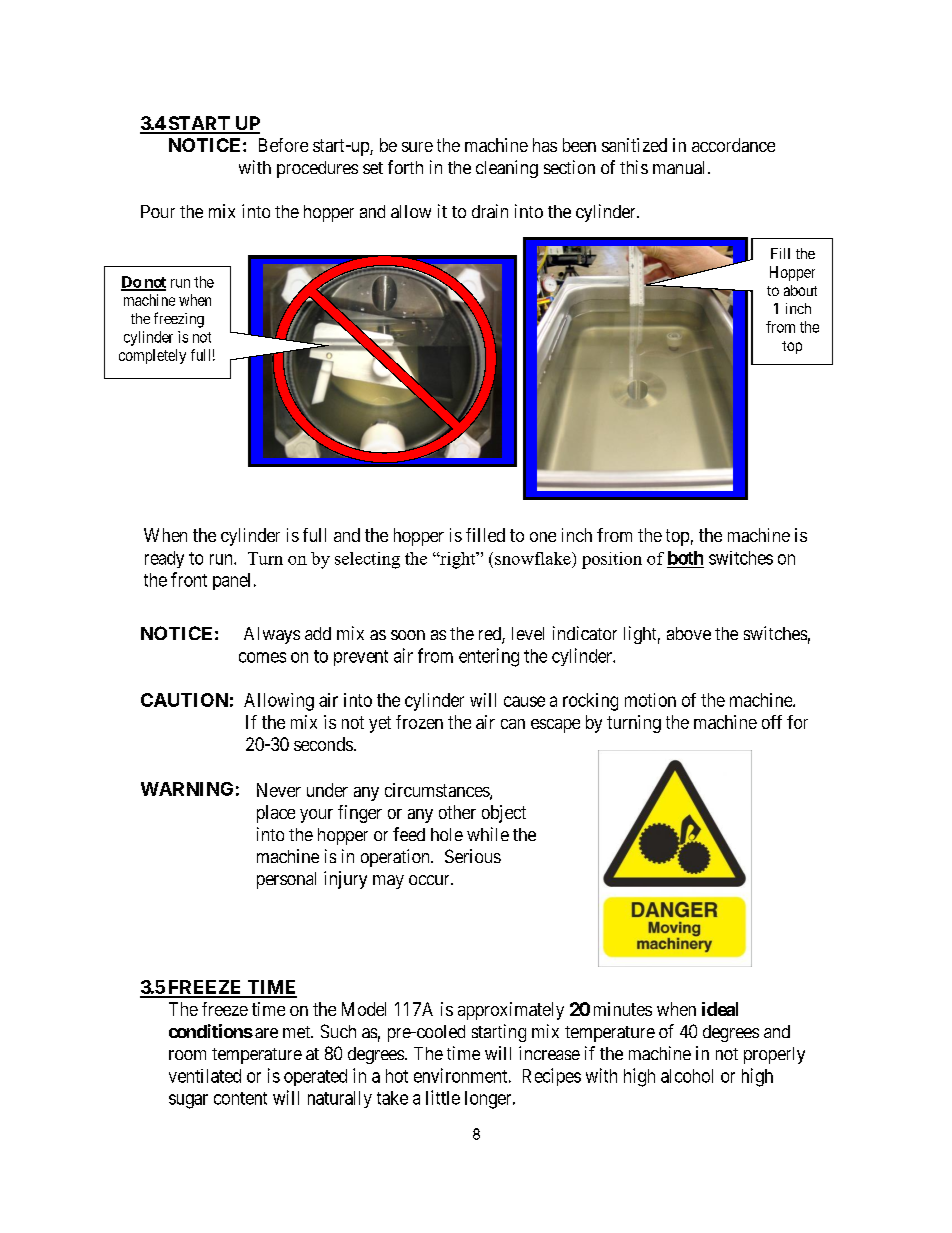 The width and height of the screenshot is (952, 1233). I want to click on above, so click(689, 633).
